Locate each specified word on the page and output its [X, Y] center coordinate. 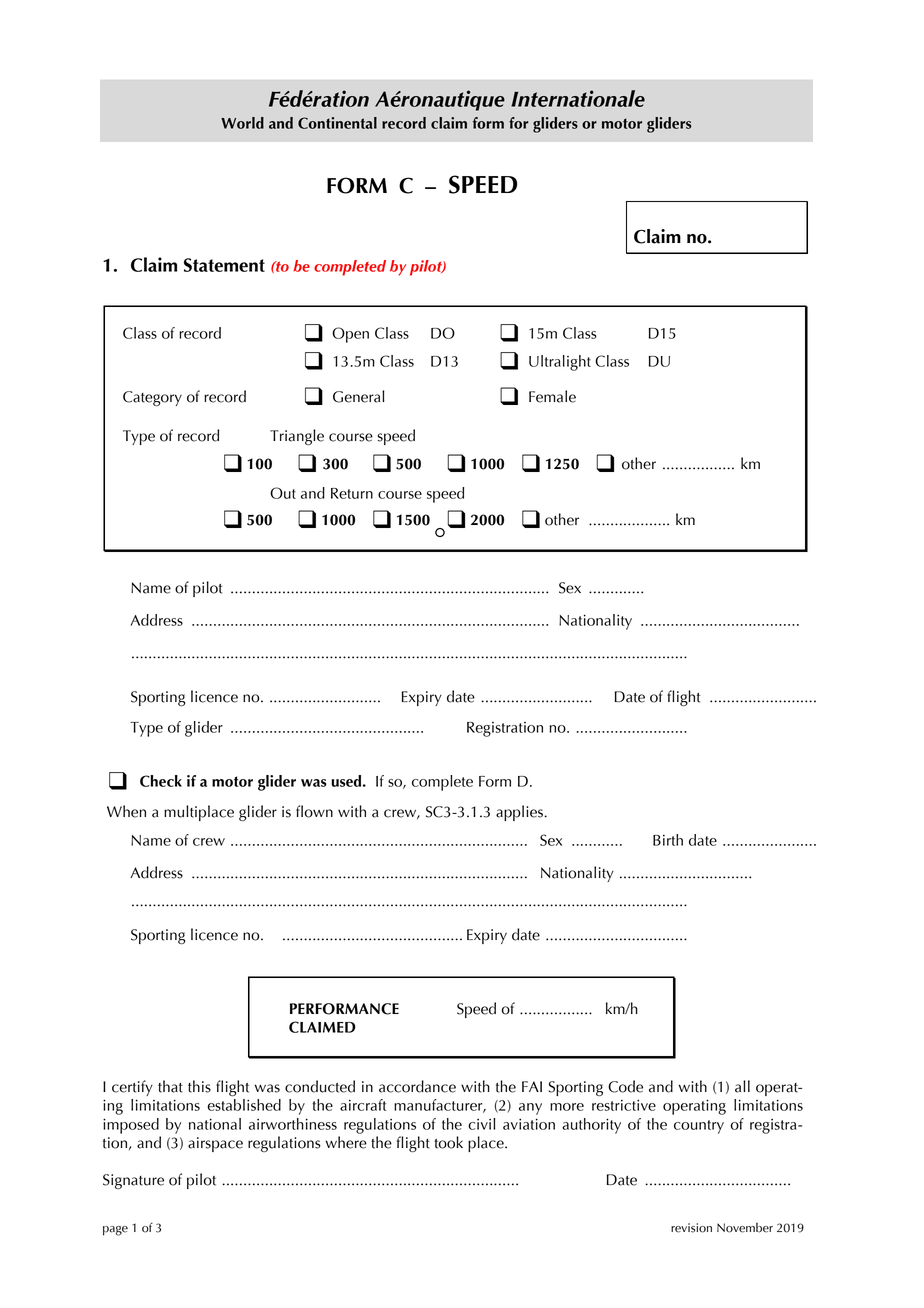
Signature [133, 1181]
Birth [668, 840]
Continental [337, 123]
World [242, 123]
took [448, 1142]
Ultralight [560, 363]
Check [161, 781]
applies [520, 813]
